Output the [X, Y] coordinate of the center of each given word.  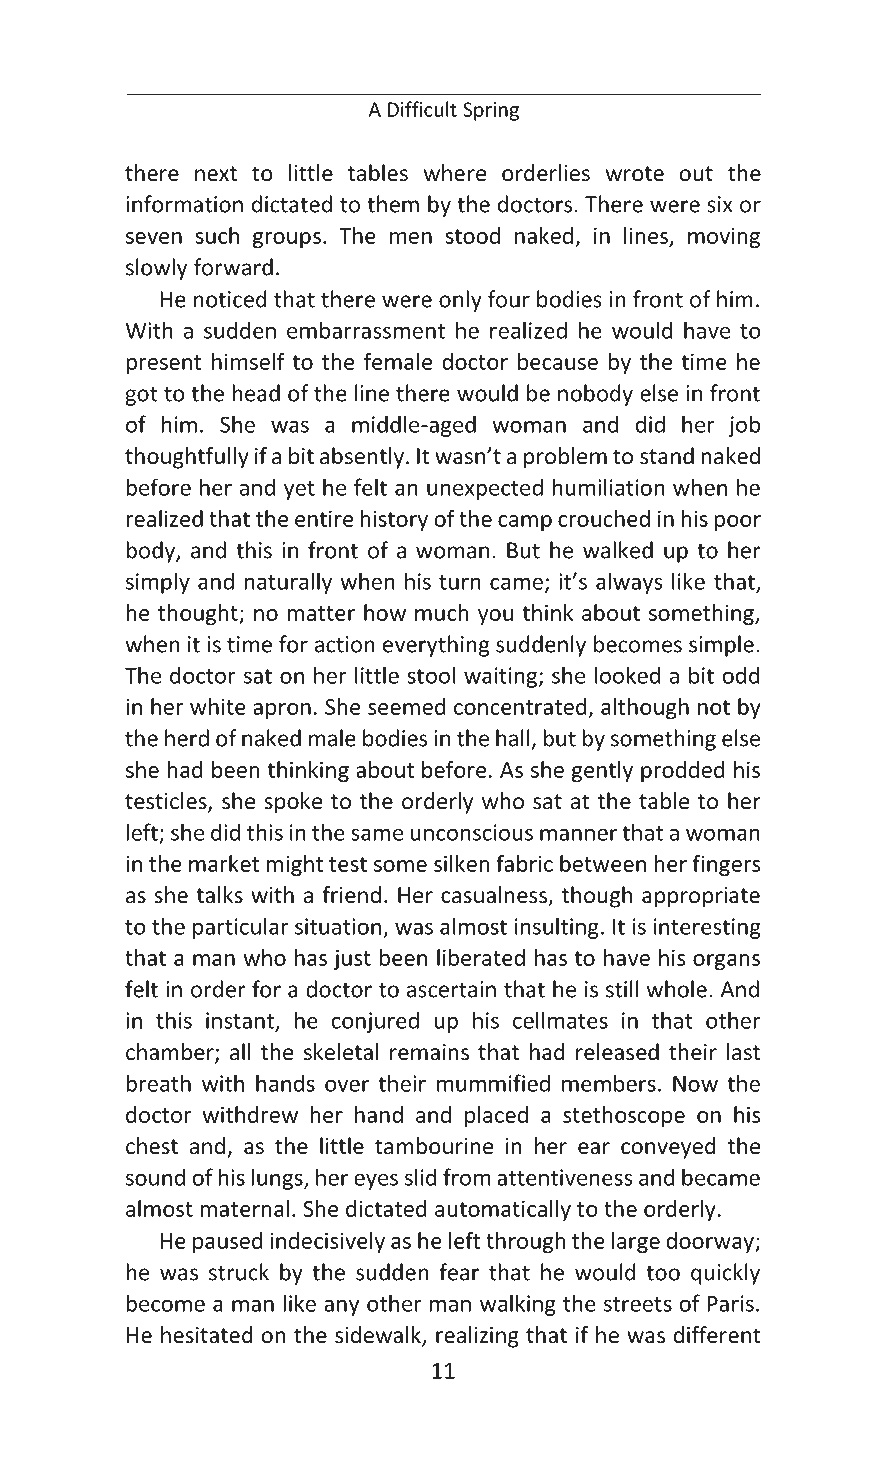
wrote [635, 174]
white [218, 706]
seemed [407, 706]
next [216, 174]
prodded [683, 772]
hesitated [207, 1335]
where [455, 173]
